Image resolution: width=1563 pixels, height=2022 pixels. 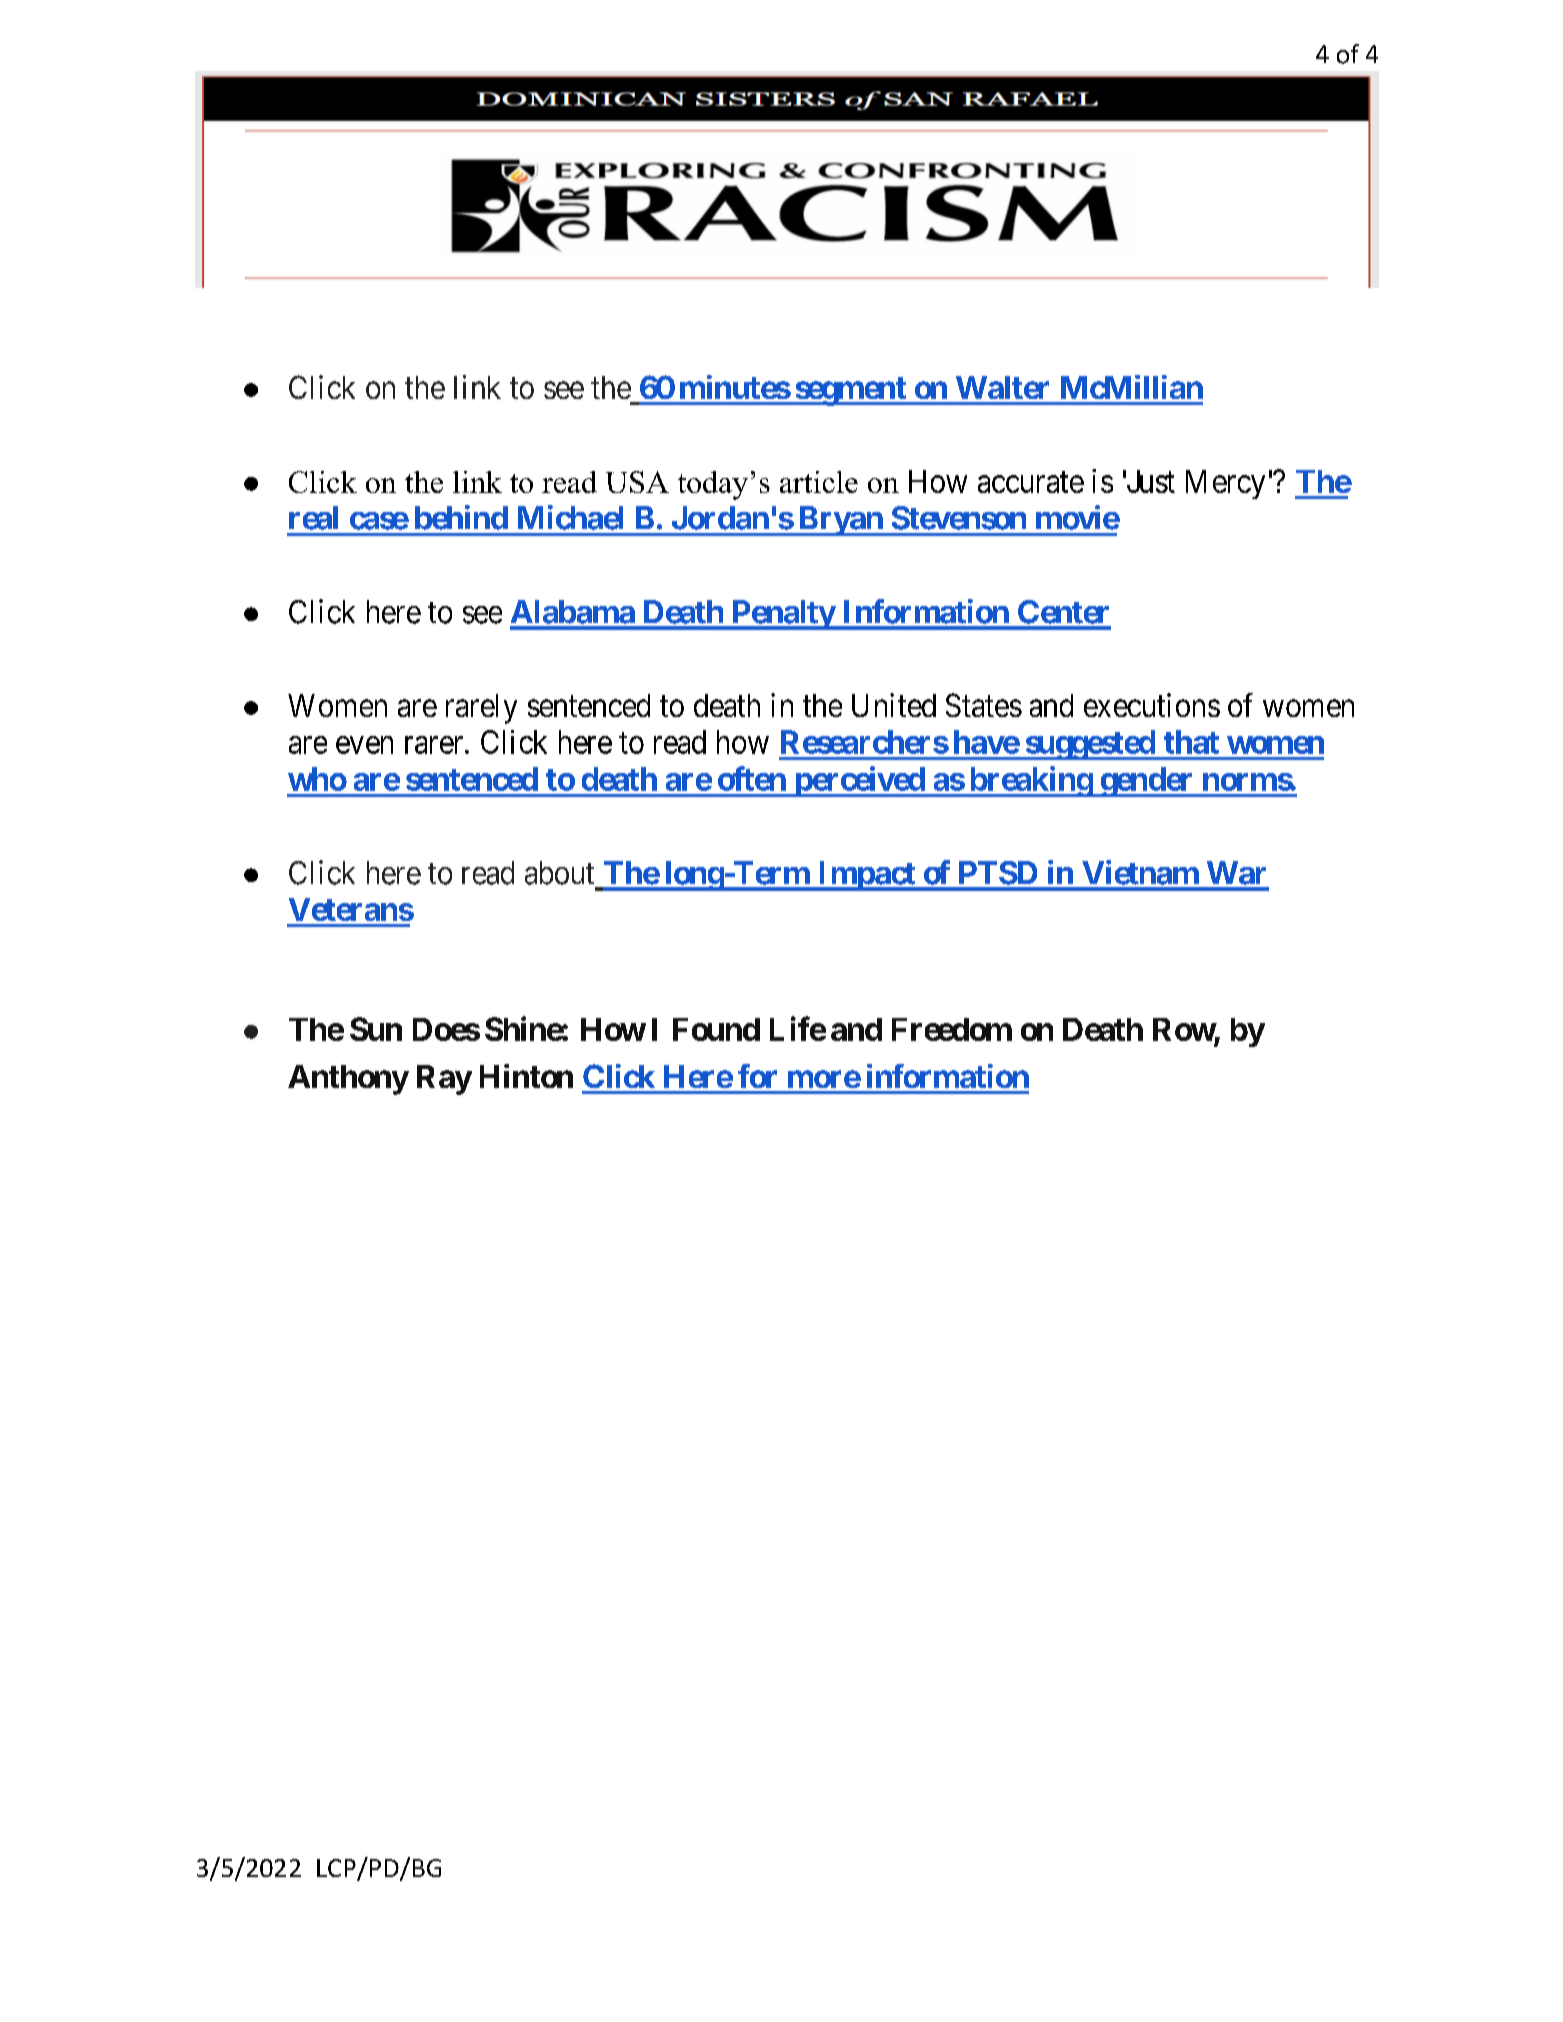 I want to click on gender, so click(x=1147, y=782).
